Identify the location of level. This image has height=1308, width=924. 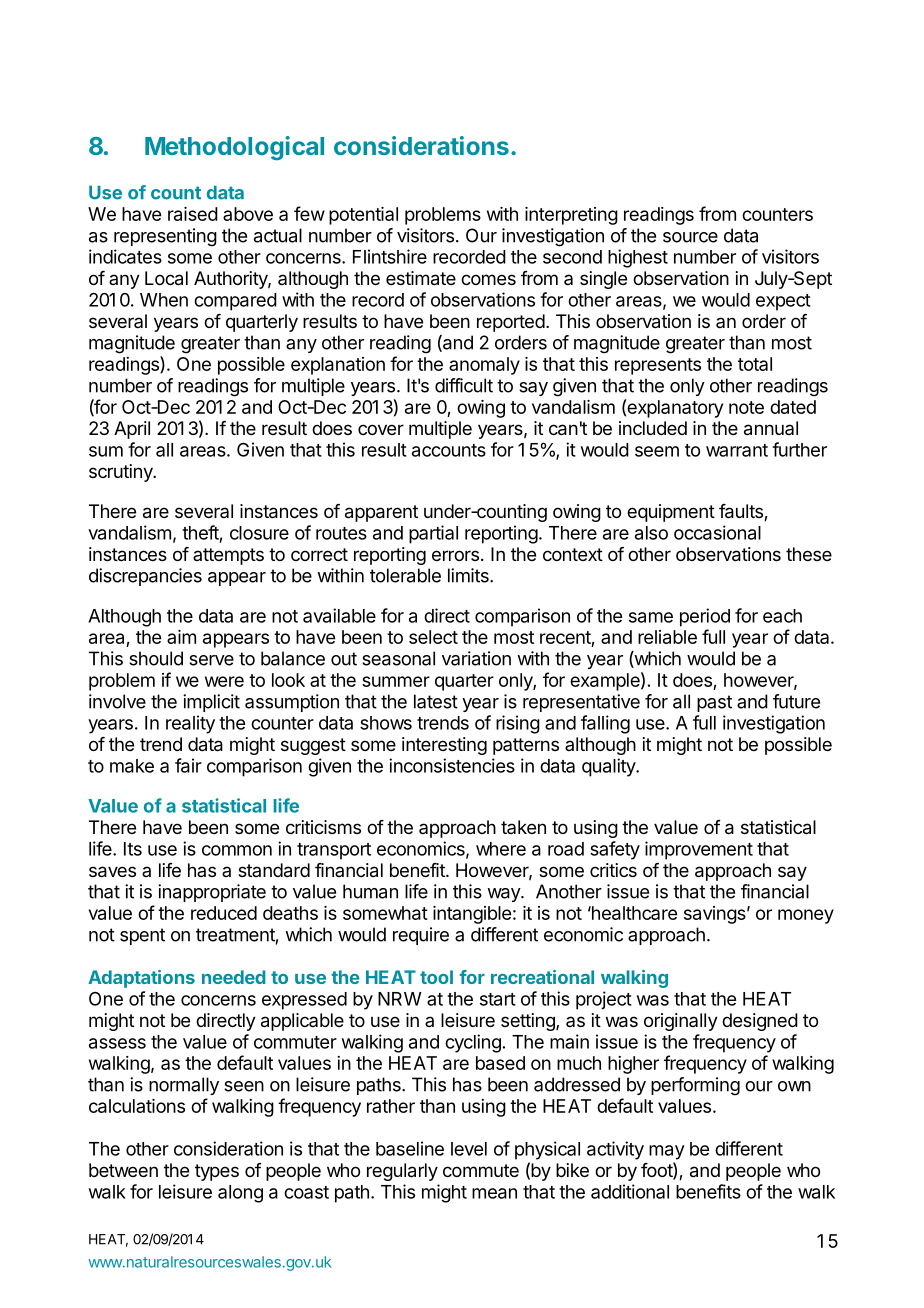
(469, 1149).
